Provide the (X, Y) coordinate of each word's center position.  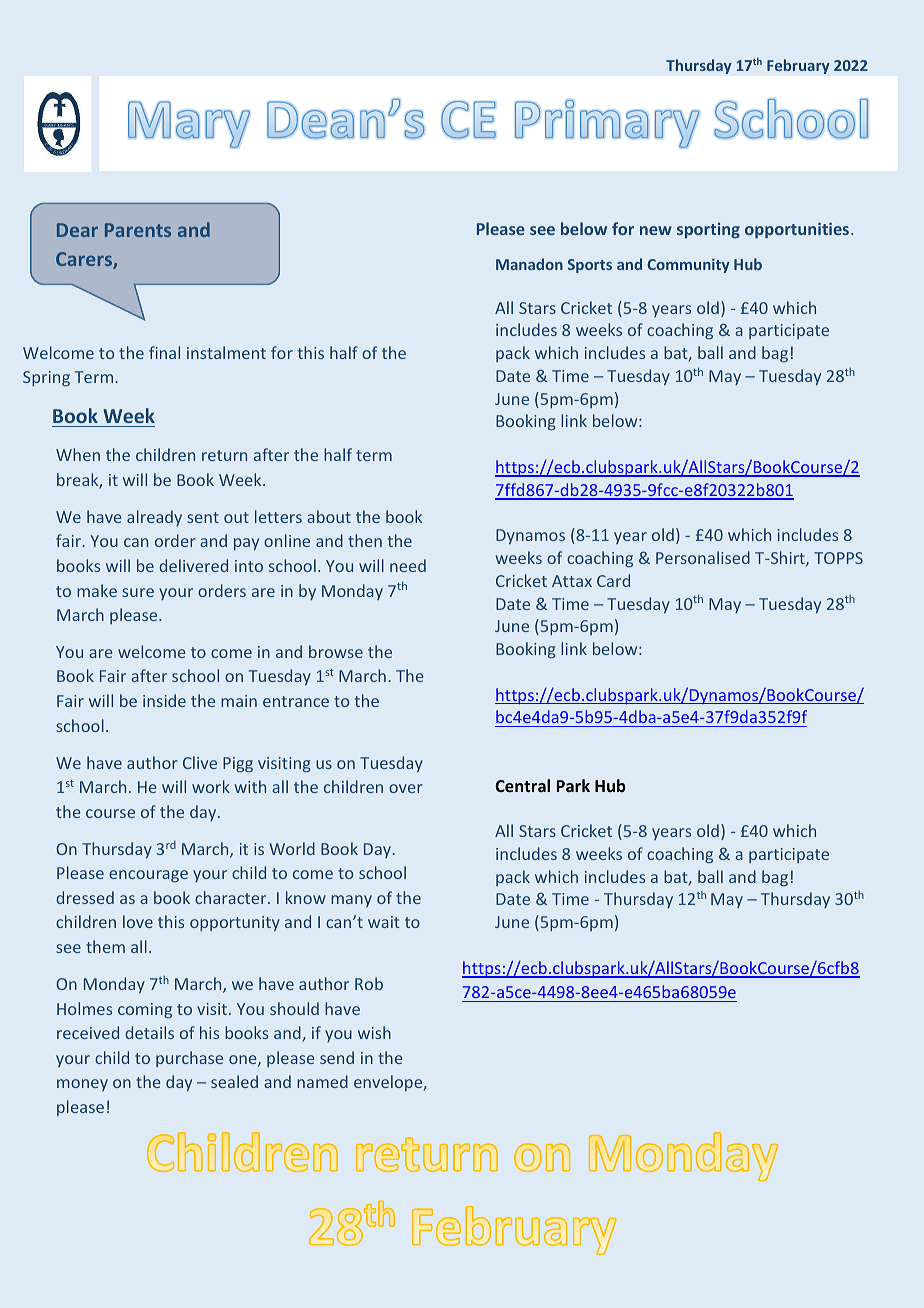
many (351, 901)
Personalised (703, 557)
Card (613, 580)
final (164, 352)
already (154, 518)
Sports (590, 266)
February (798, 66)
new (656, 230)
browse (336, 651)
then (365, 540)
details (149, 1032)
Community (688, 265)
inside (164, 700)
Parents (138, 230)
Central (522, 785)
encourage (148, 876)
